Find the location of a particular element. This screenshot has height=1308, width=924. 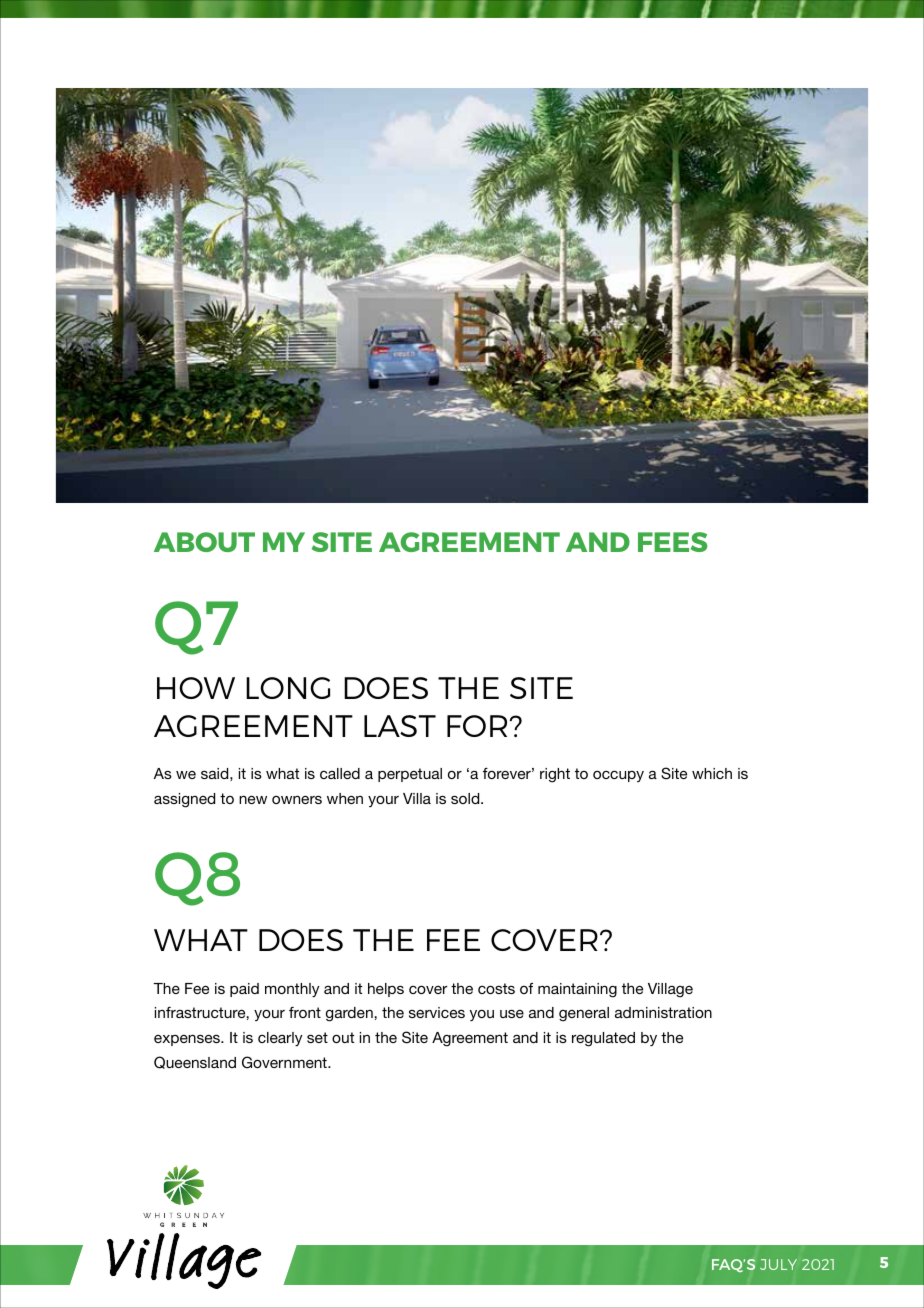

occupy is located at coordinates (618, 776).
